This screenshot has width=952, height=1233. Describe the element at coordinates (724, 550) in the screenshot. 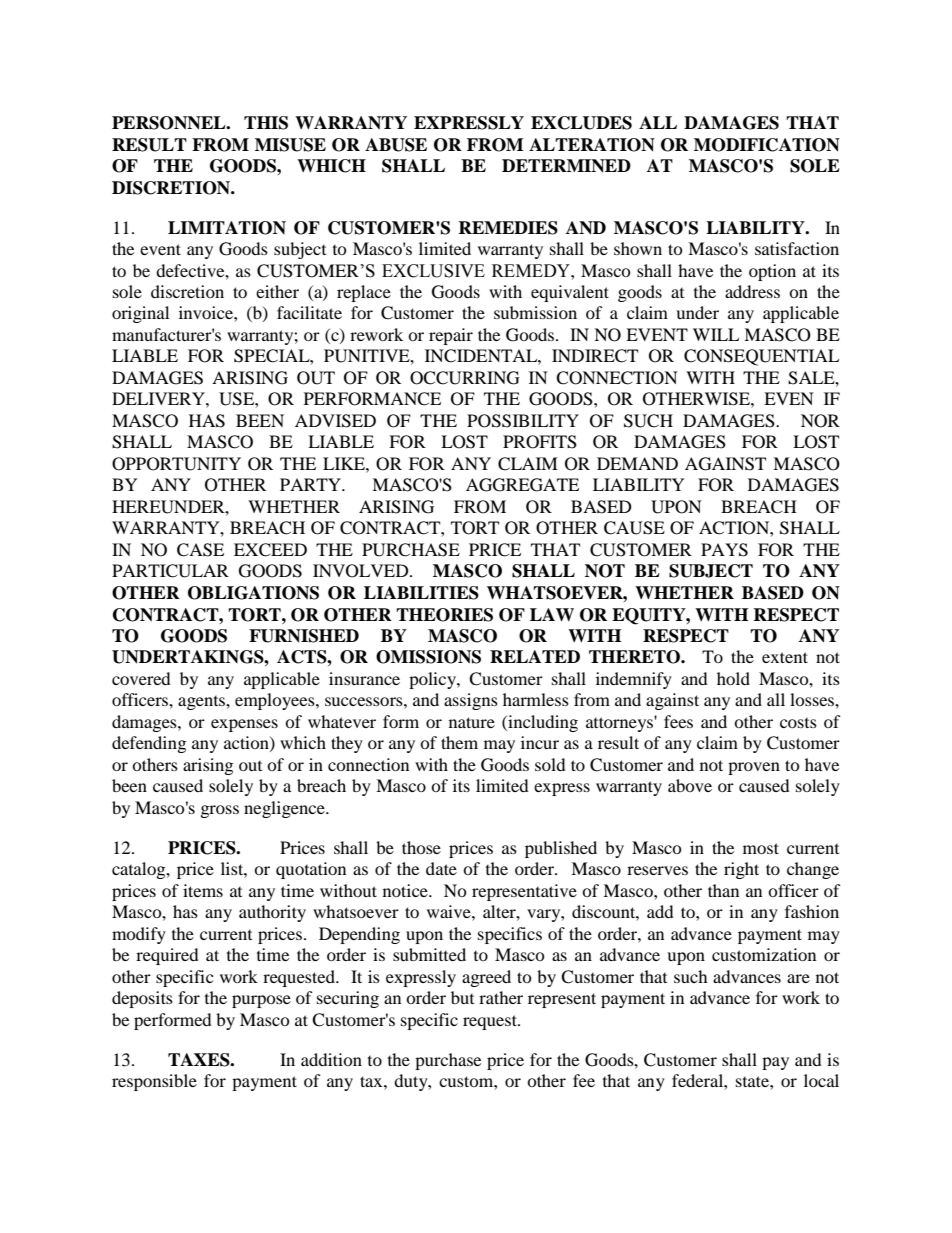

I see `PAYS` at that location.
